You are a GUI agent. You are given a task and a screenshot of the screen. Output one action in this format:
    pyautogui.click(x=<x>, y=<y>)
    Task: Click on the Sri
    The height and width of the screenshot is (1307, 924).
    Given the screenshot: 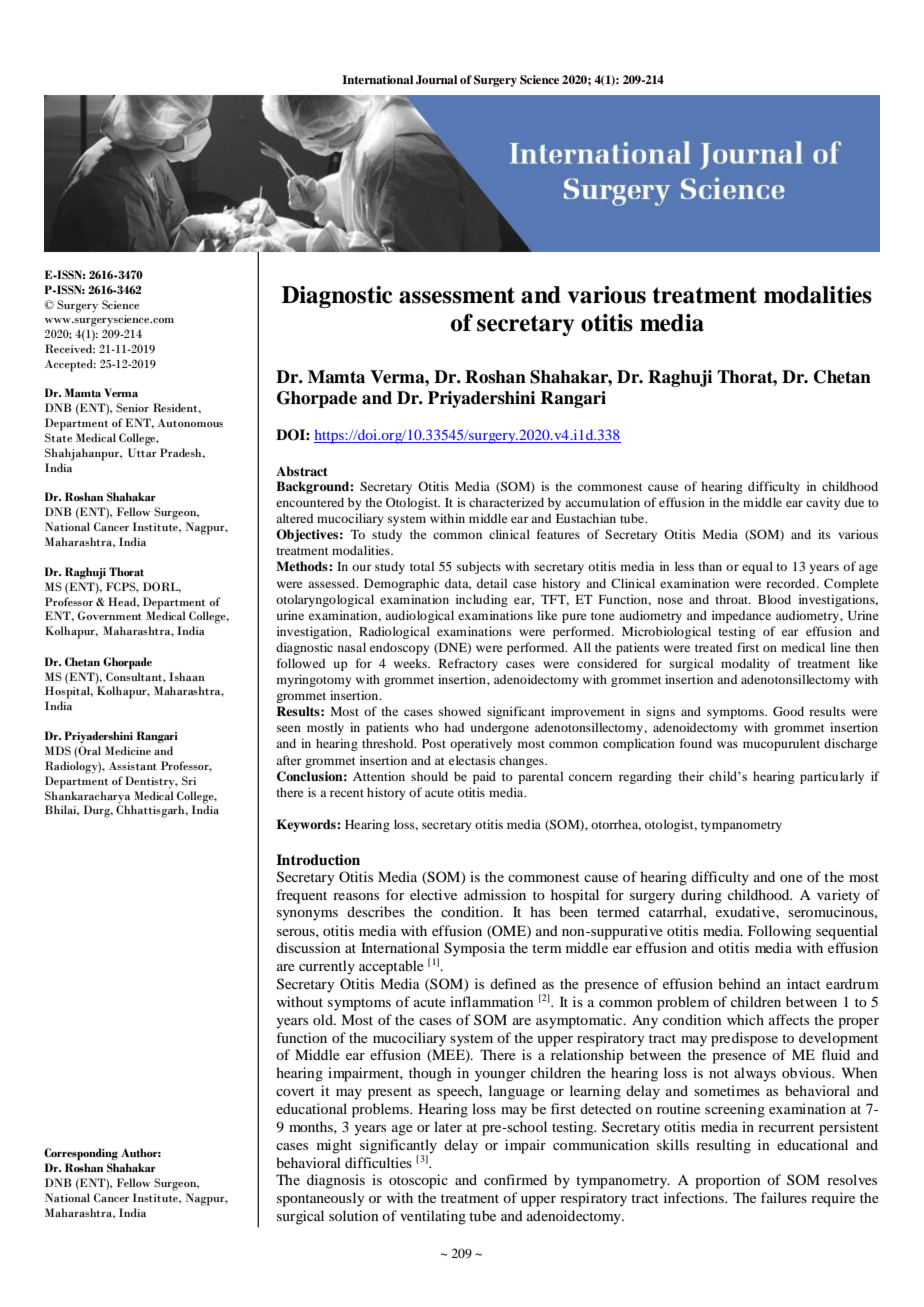 What is the action you would take?
    pyautogui.click(x=189, y=780)
